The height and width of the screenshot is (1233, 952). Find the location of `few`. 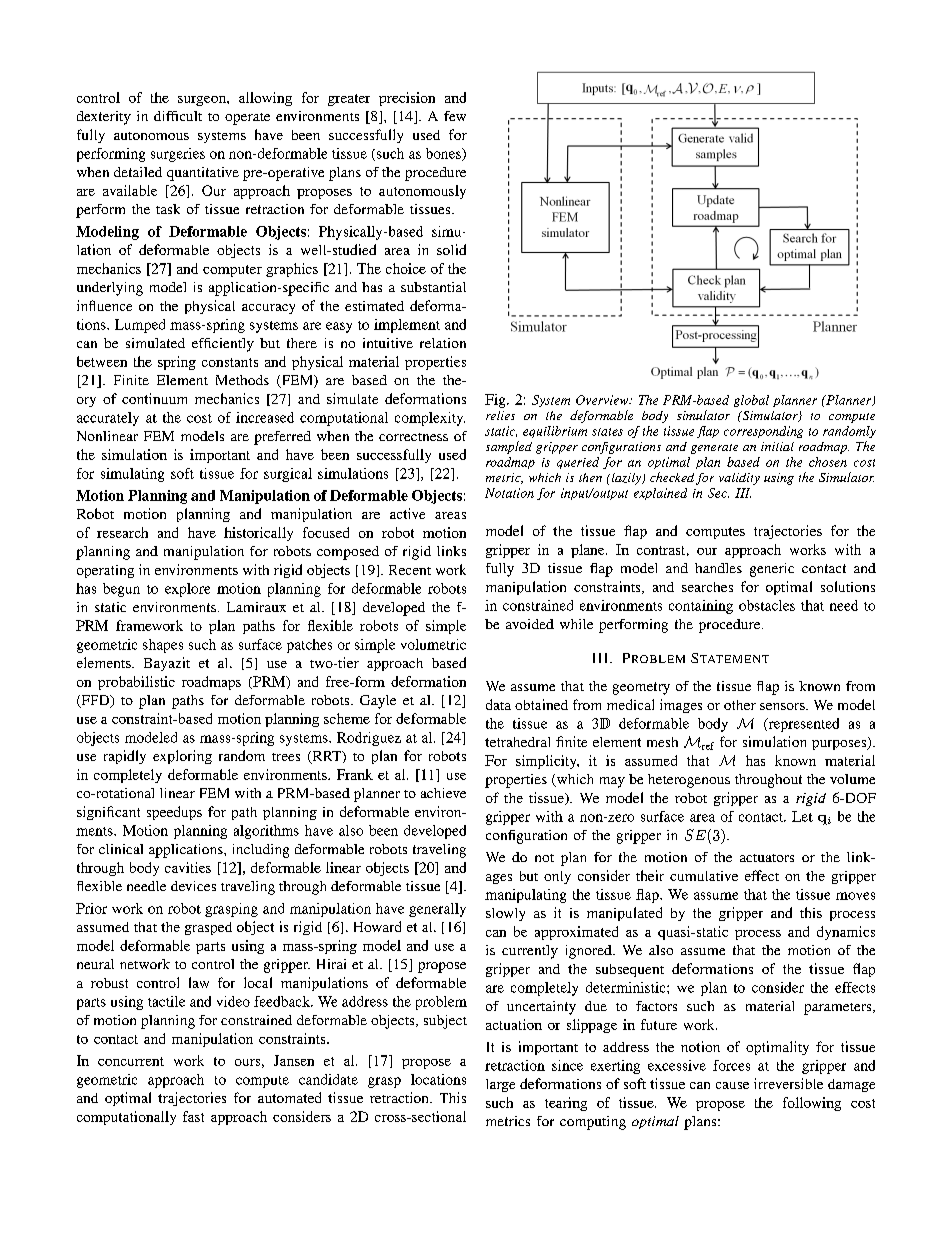

few is located at coordinates (455, 116).
